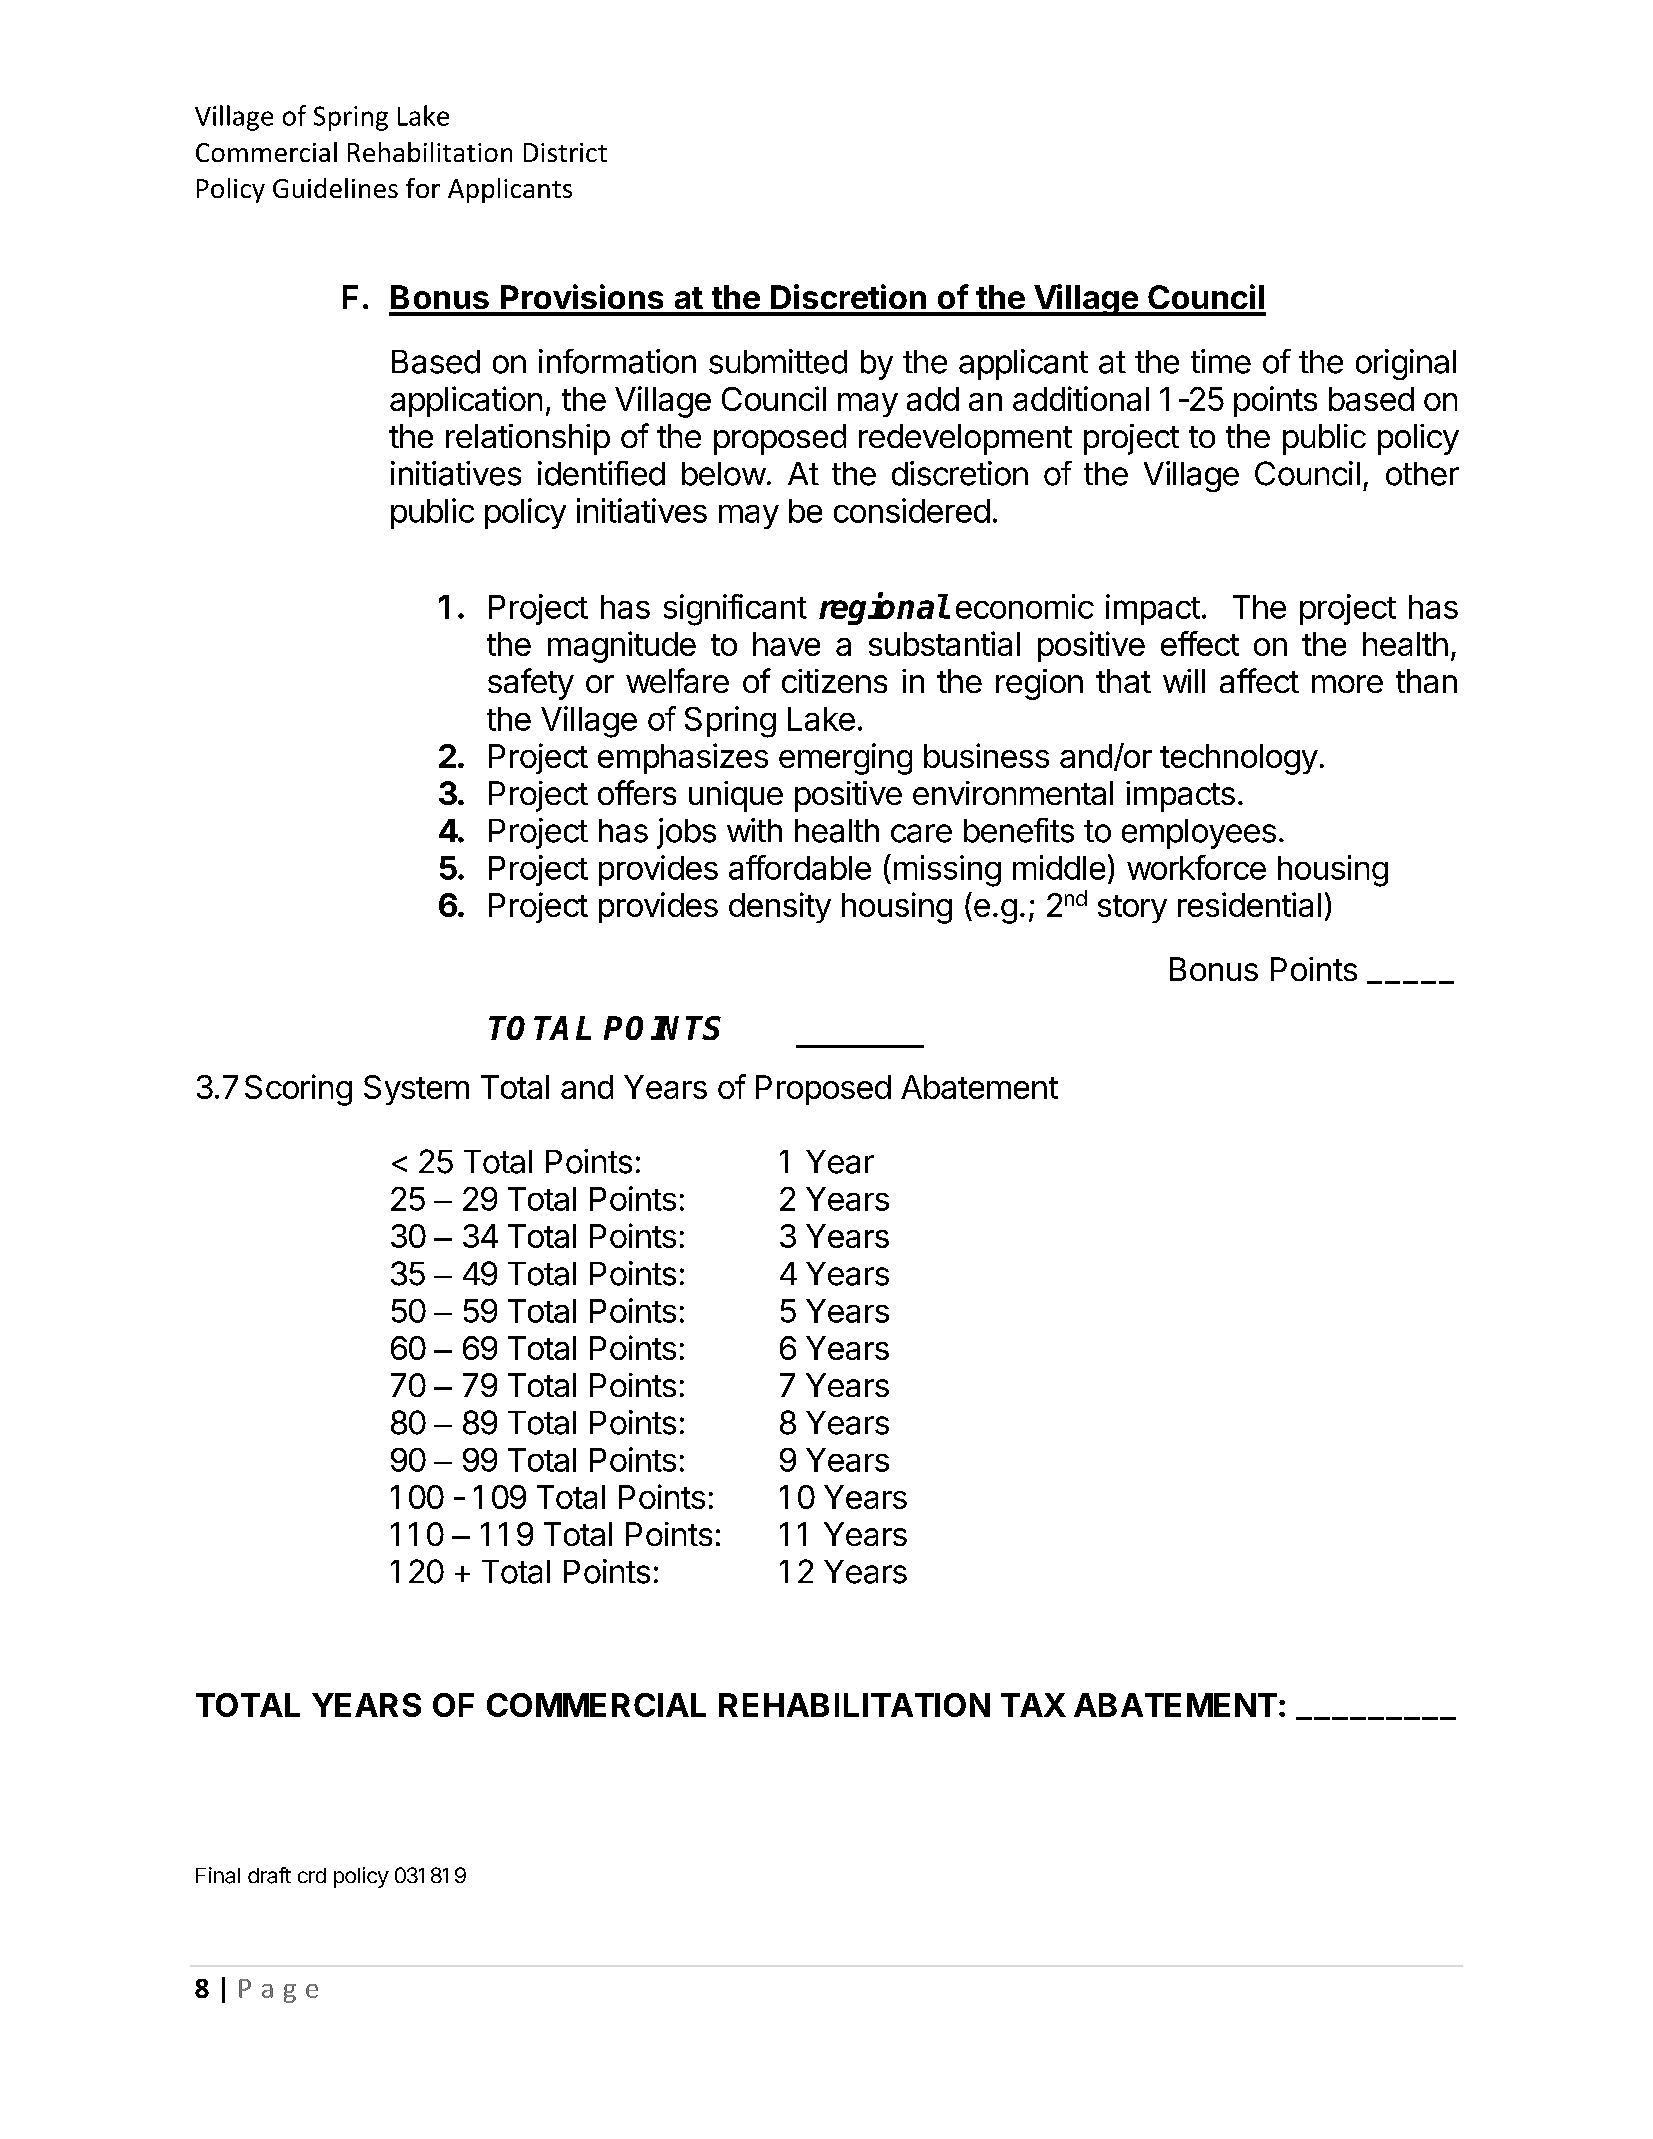 This page has height=2139, width=1653. I want to click on TAX, so click(1033, 1705).
